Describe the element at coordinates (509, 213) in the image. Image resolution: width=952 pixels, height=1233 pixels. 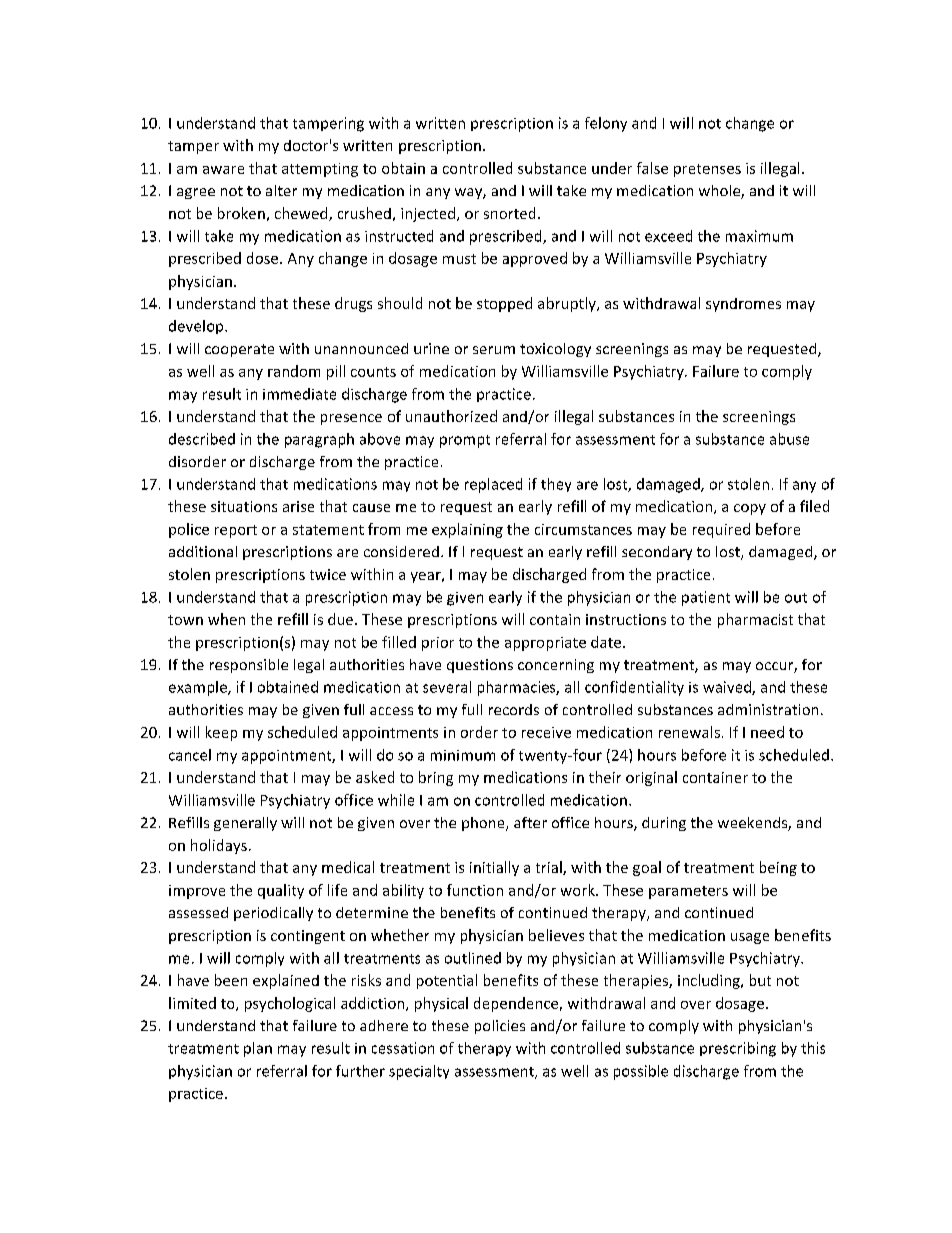
I see `snorted` at that location.
